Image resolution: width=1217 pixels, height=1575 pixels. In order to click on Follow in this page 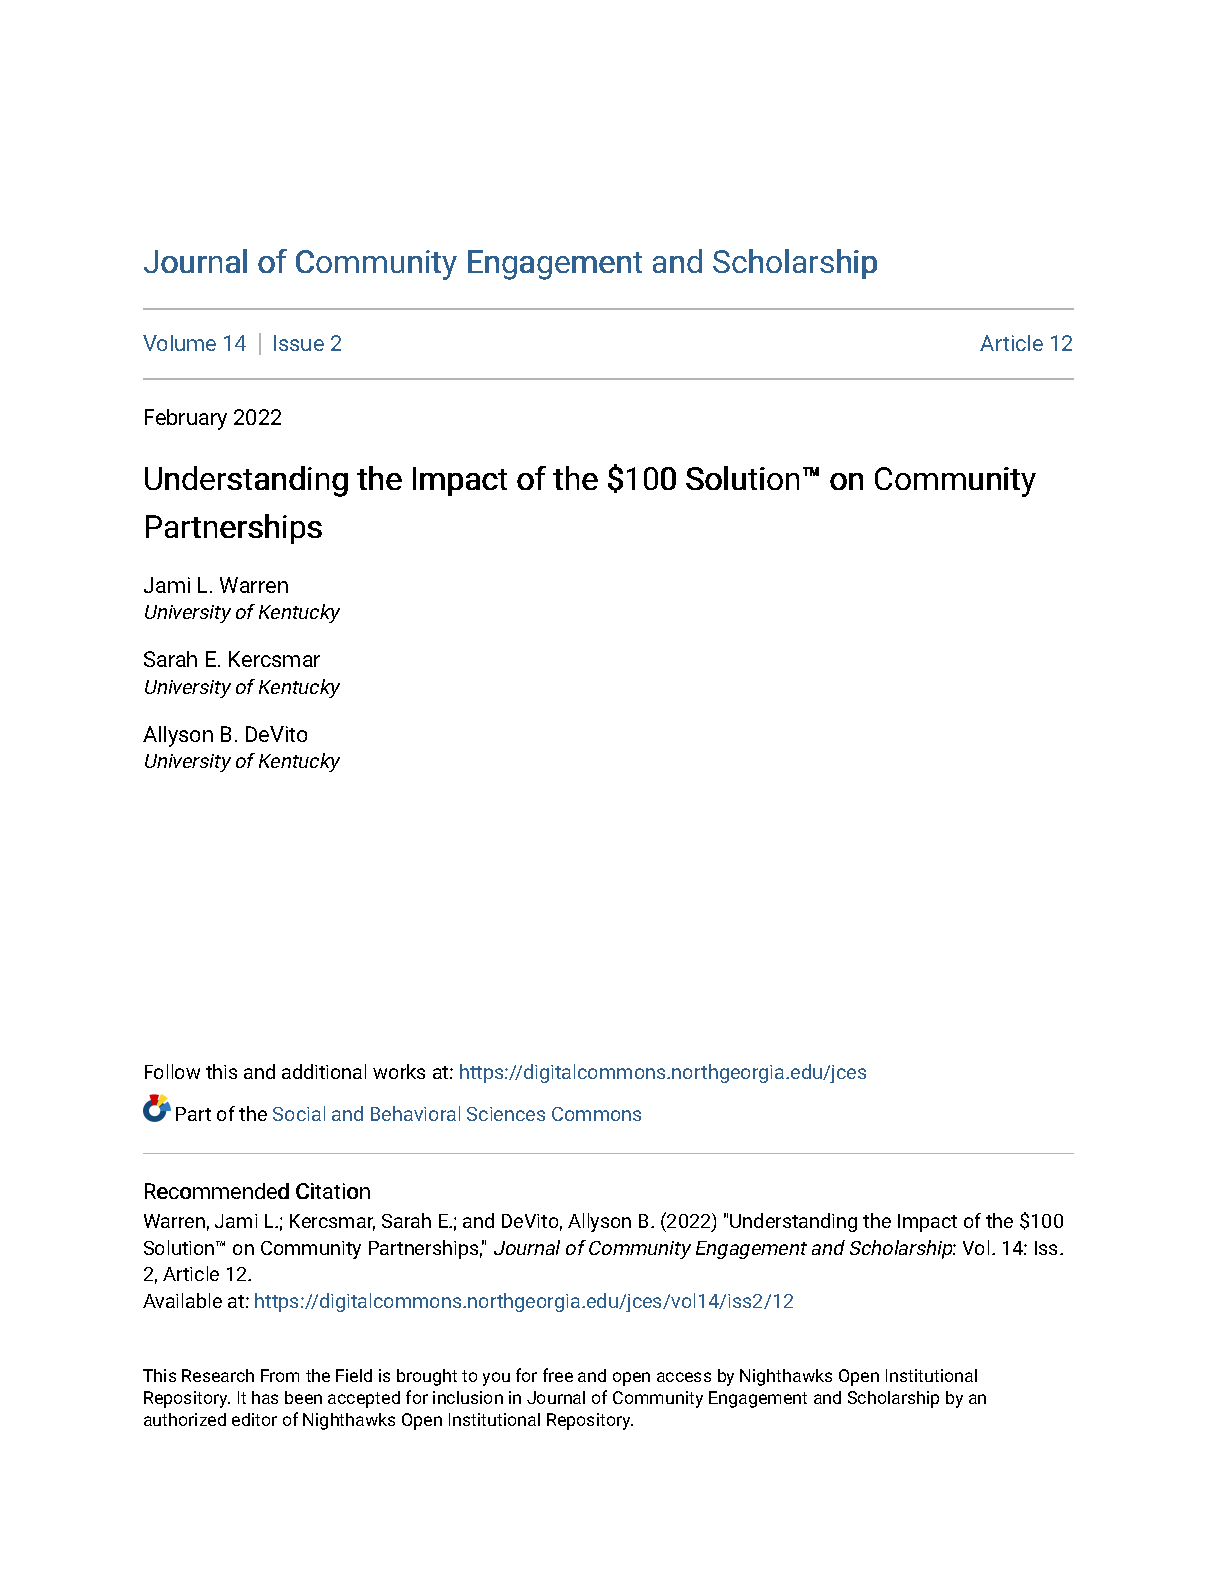, I will do `click(172, 1071)`.
